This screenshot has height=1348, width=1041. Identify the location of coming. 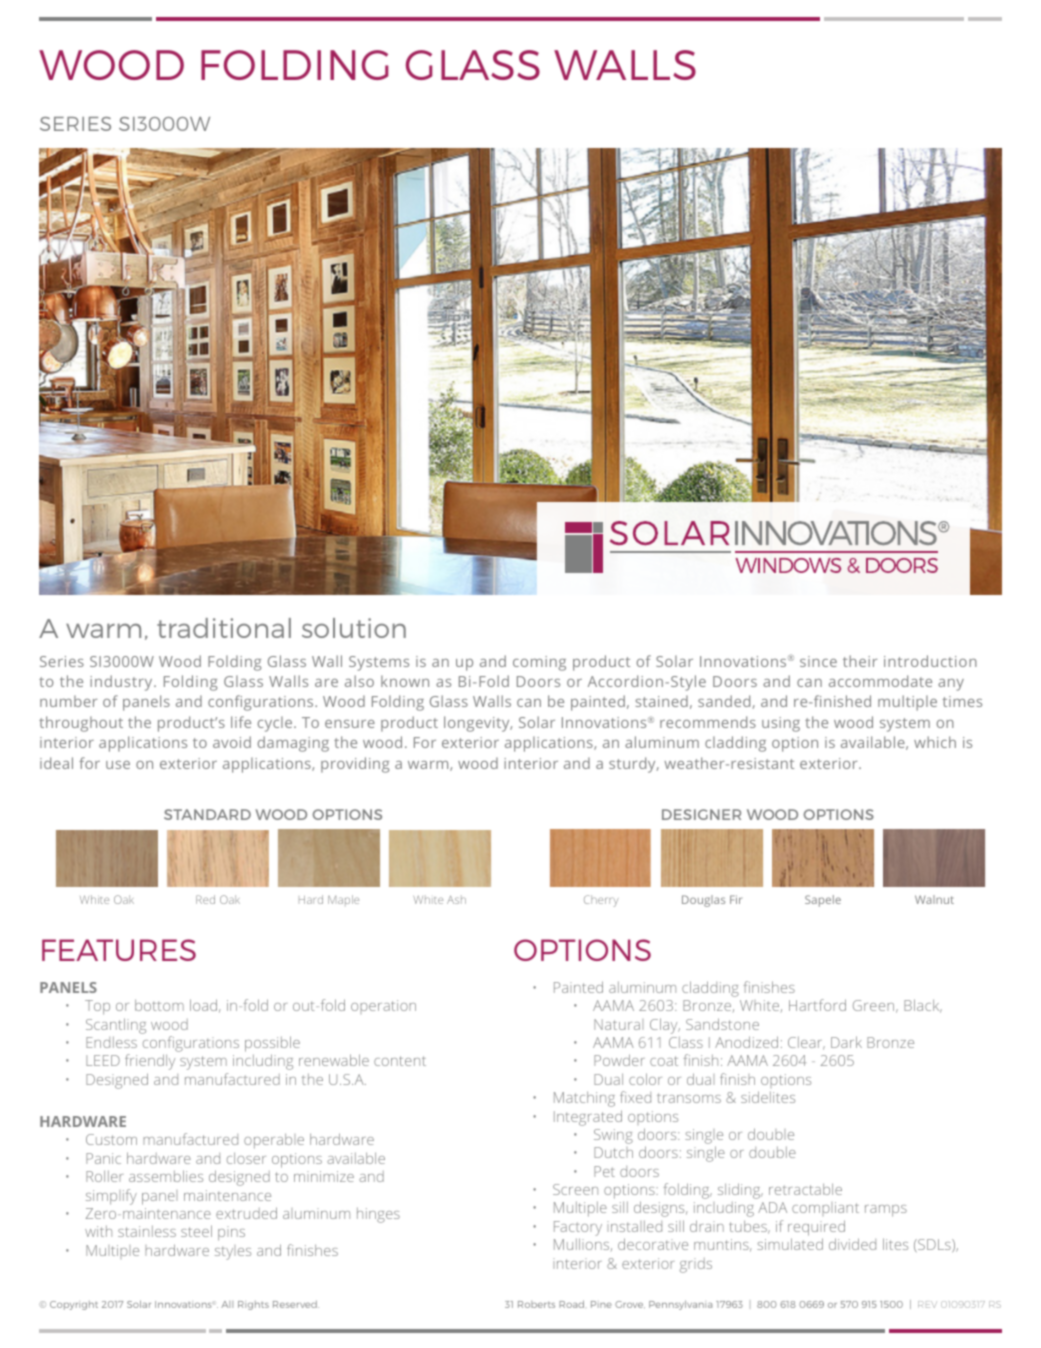
(539, 663).
